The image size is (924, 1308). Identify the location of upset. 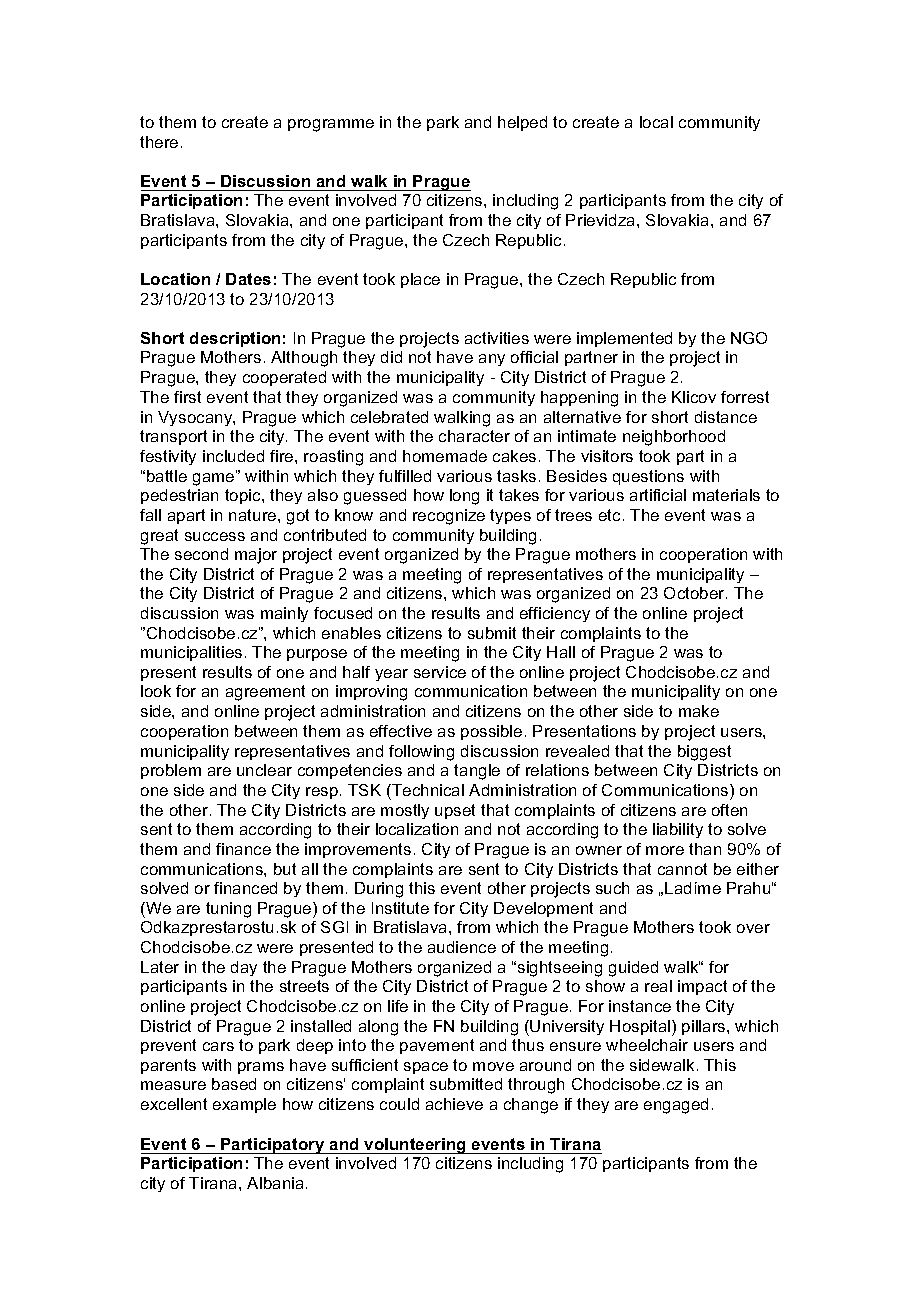
(455, 811).
